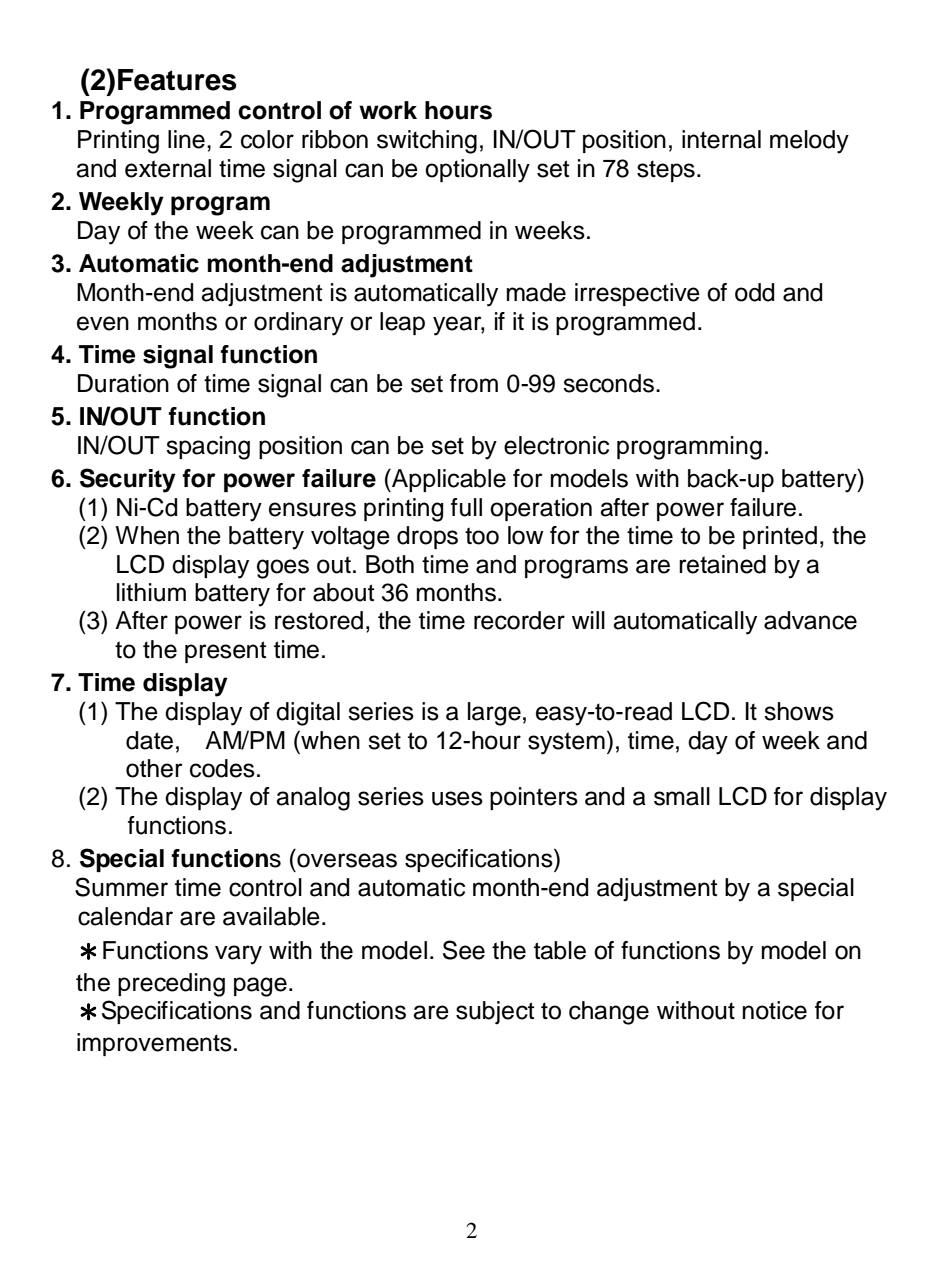  What do you see at coordinates (722, 564) in the document?
I see `retained` at bounding box center [722, 564].
